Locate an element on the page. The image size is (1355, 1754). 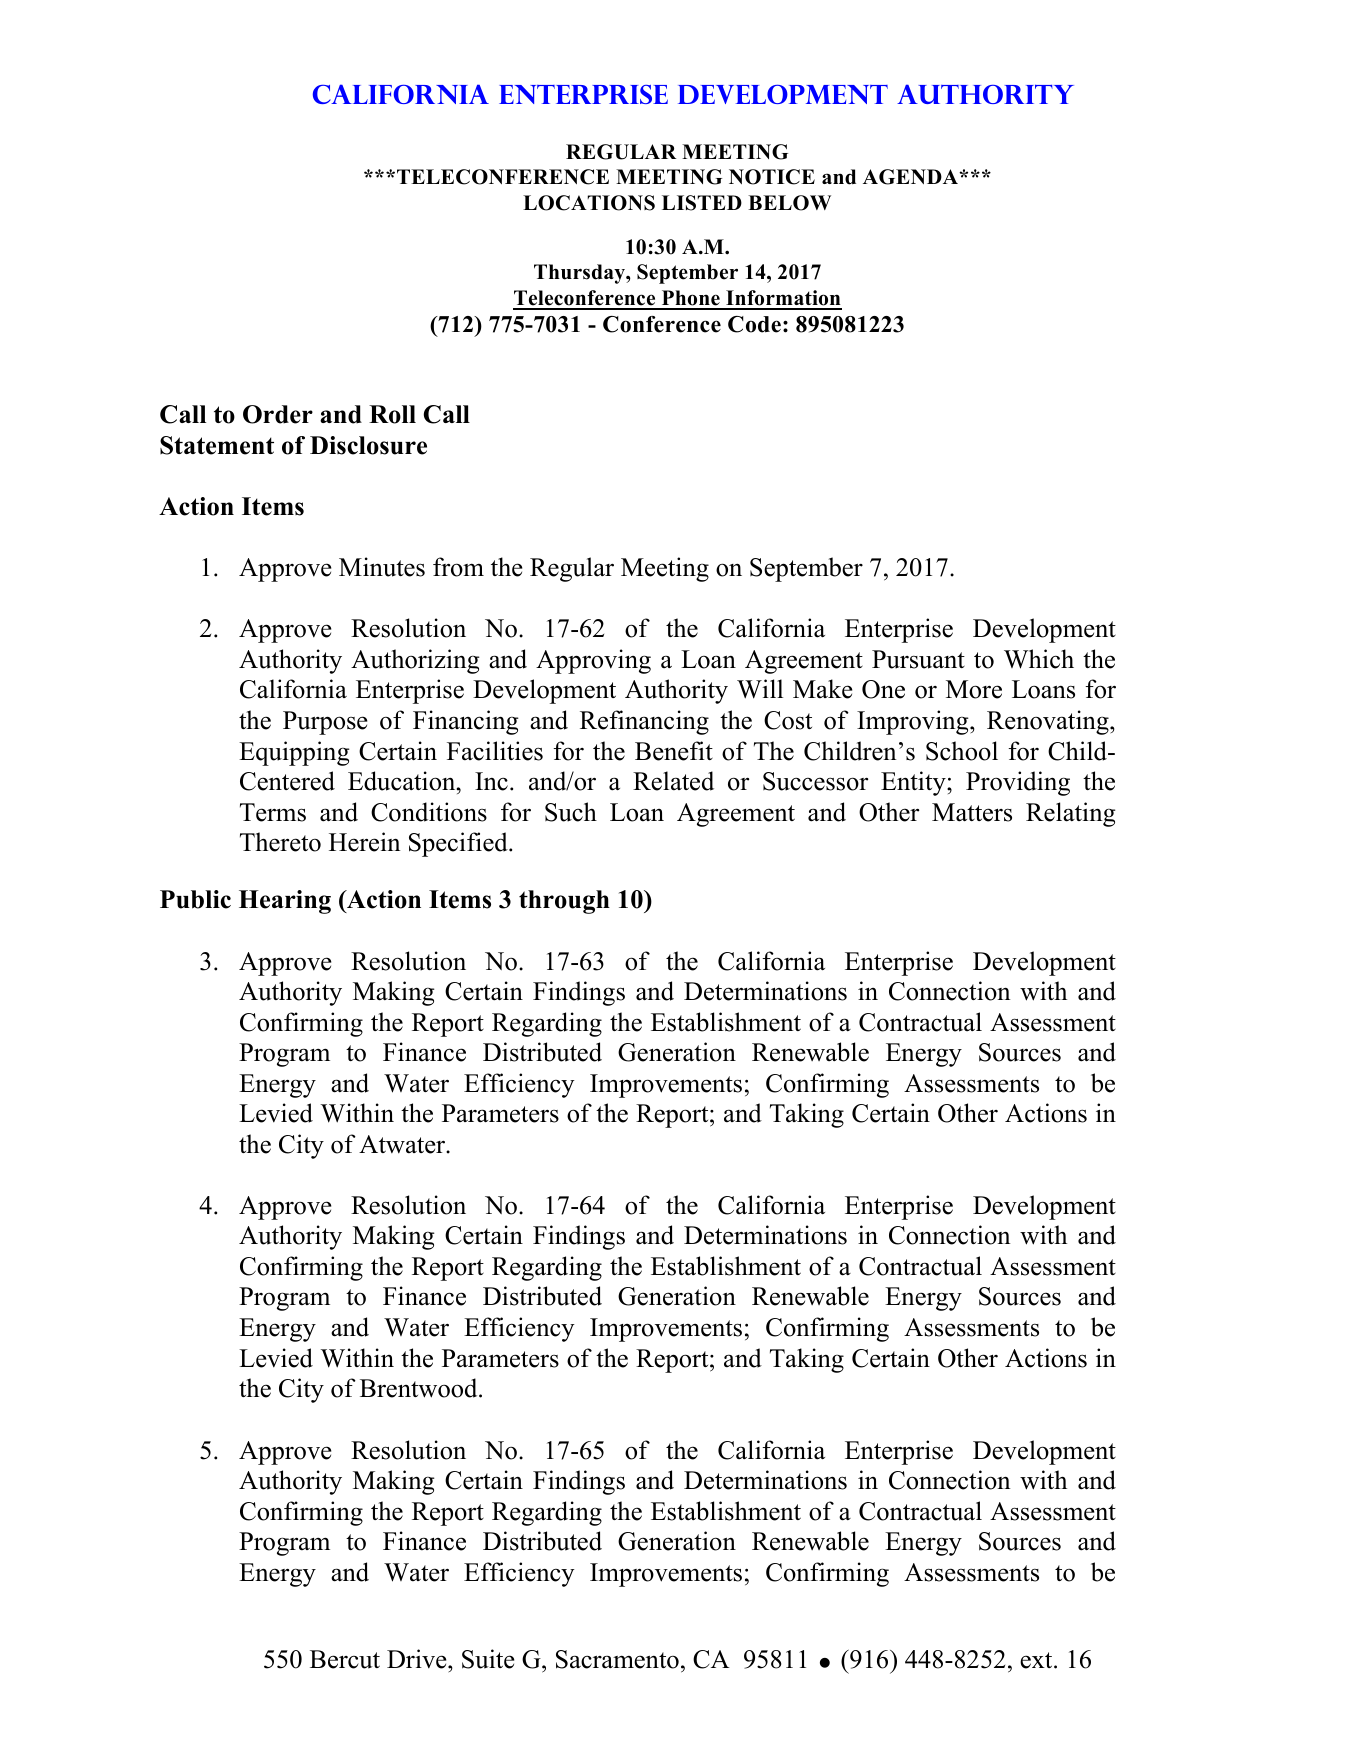
Purpose is located at coordinates (325, 723).
